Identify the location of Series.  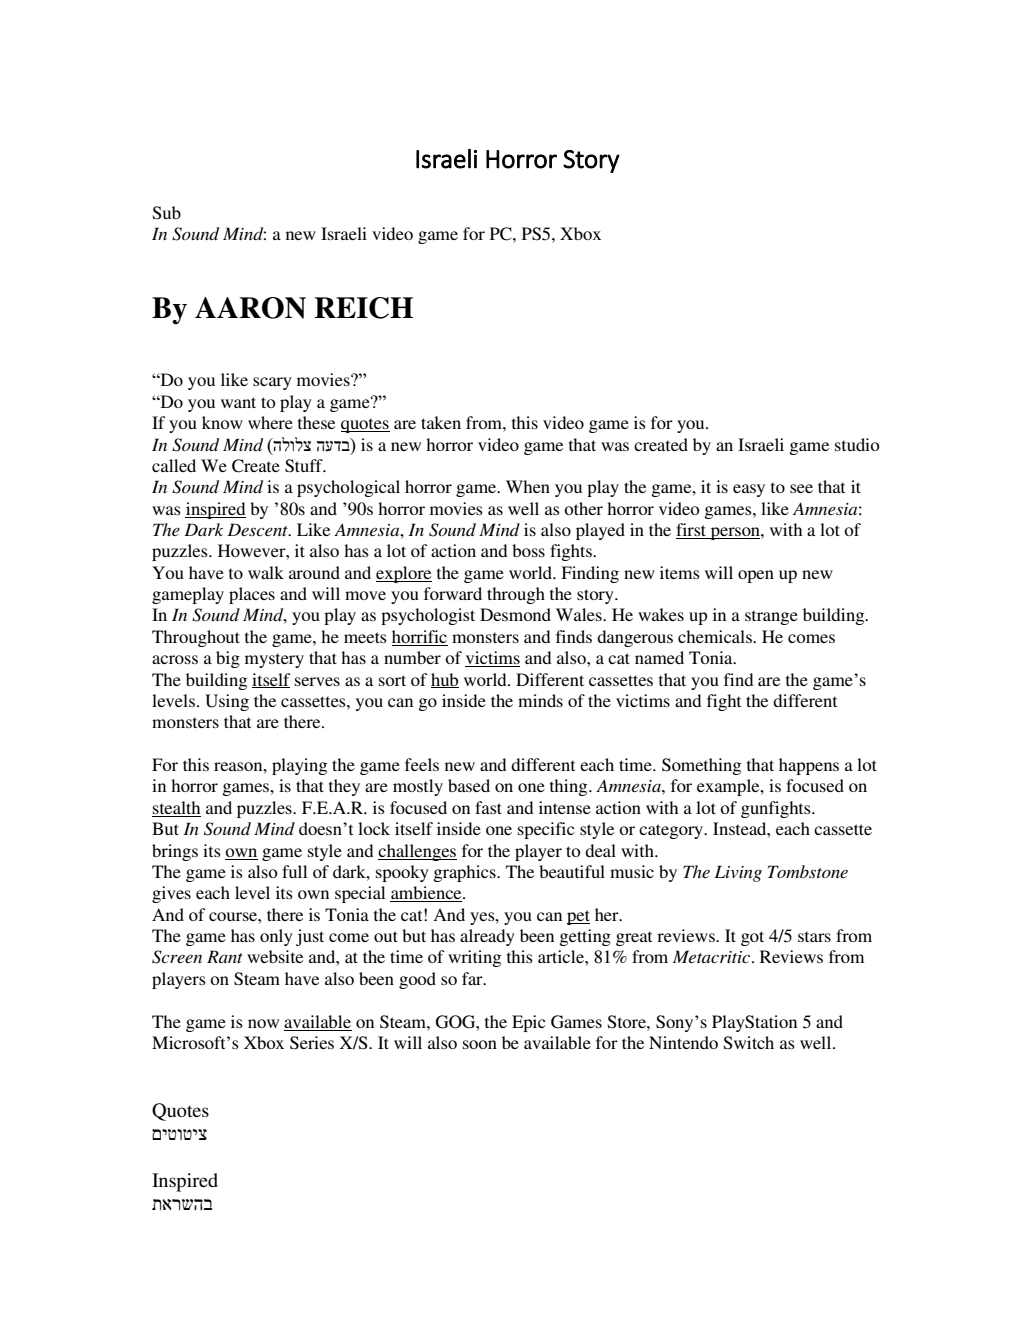
(312, 1043).
